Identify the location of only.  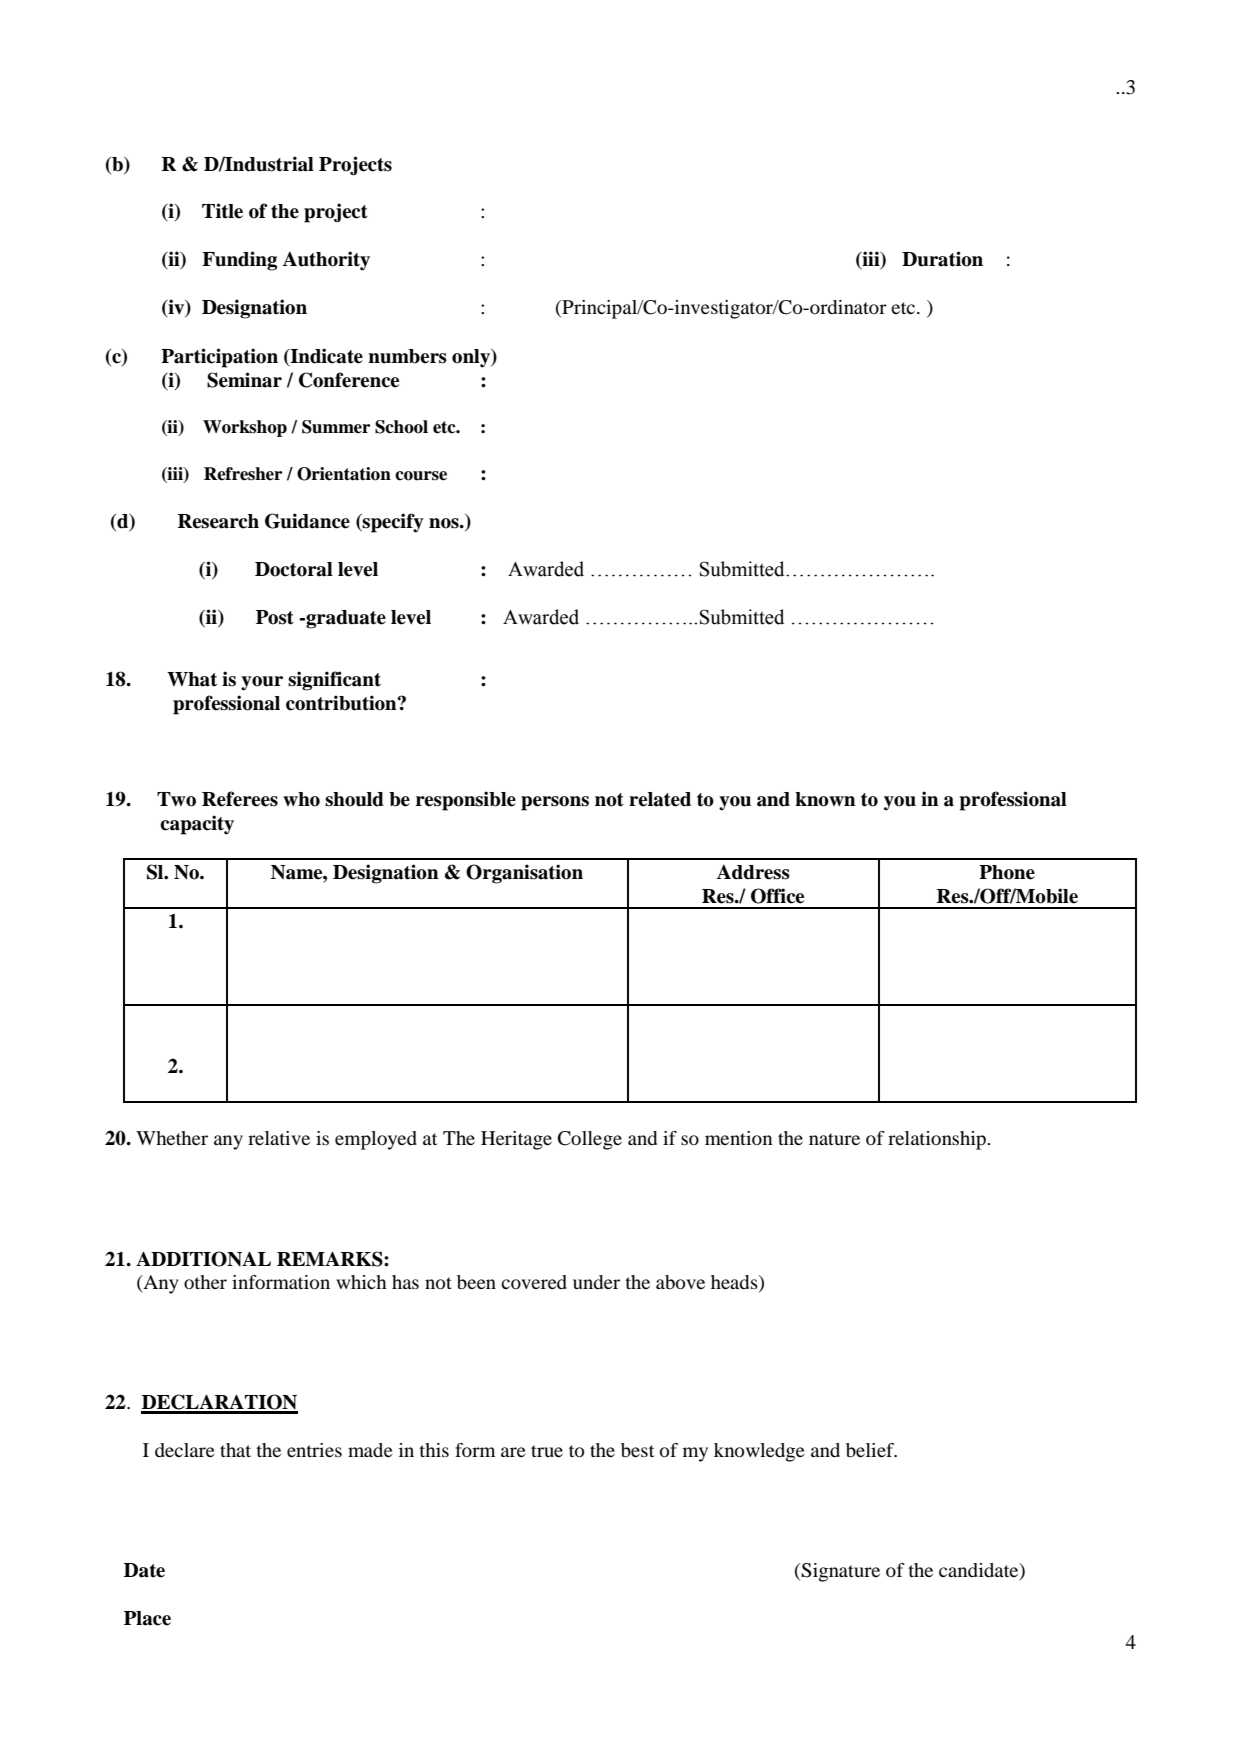
(472, 358).
